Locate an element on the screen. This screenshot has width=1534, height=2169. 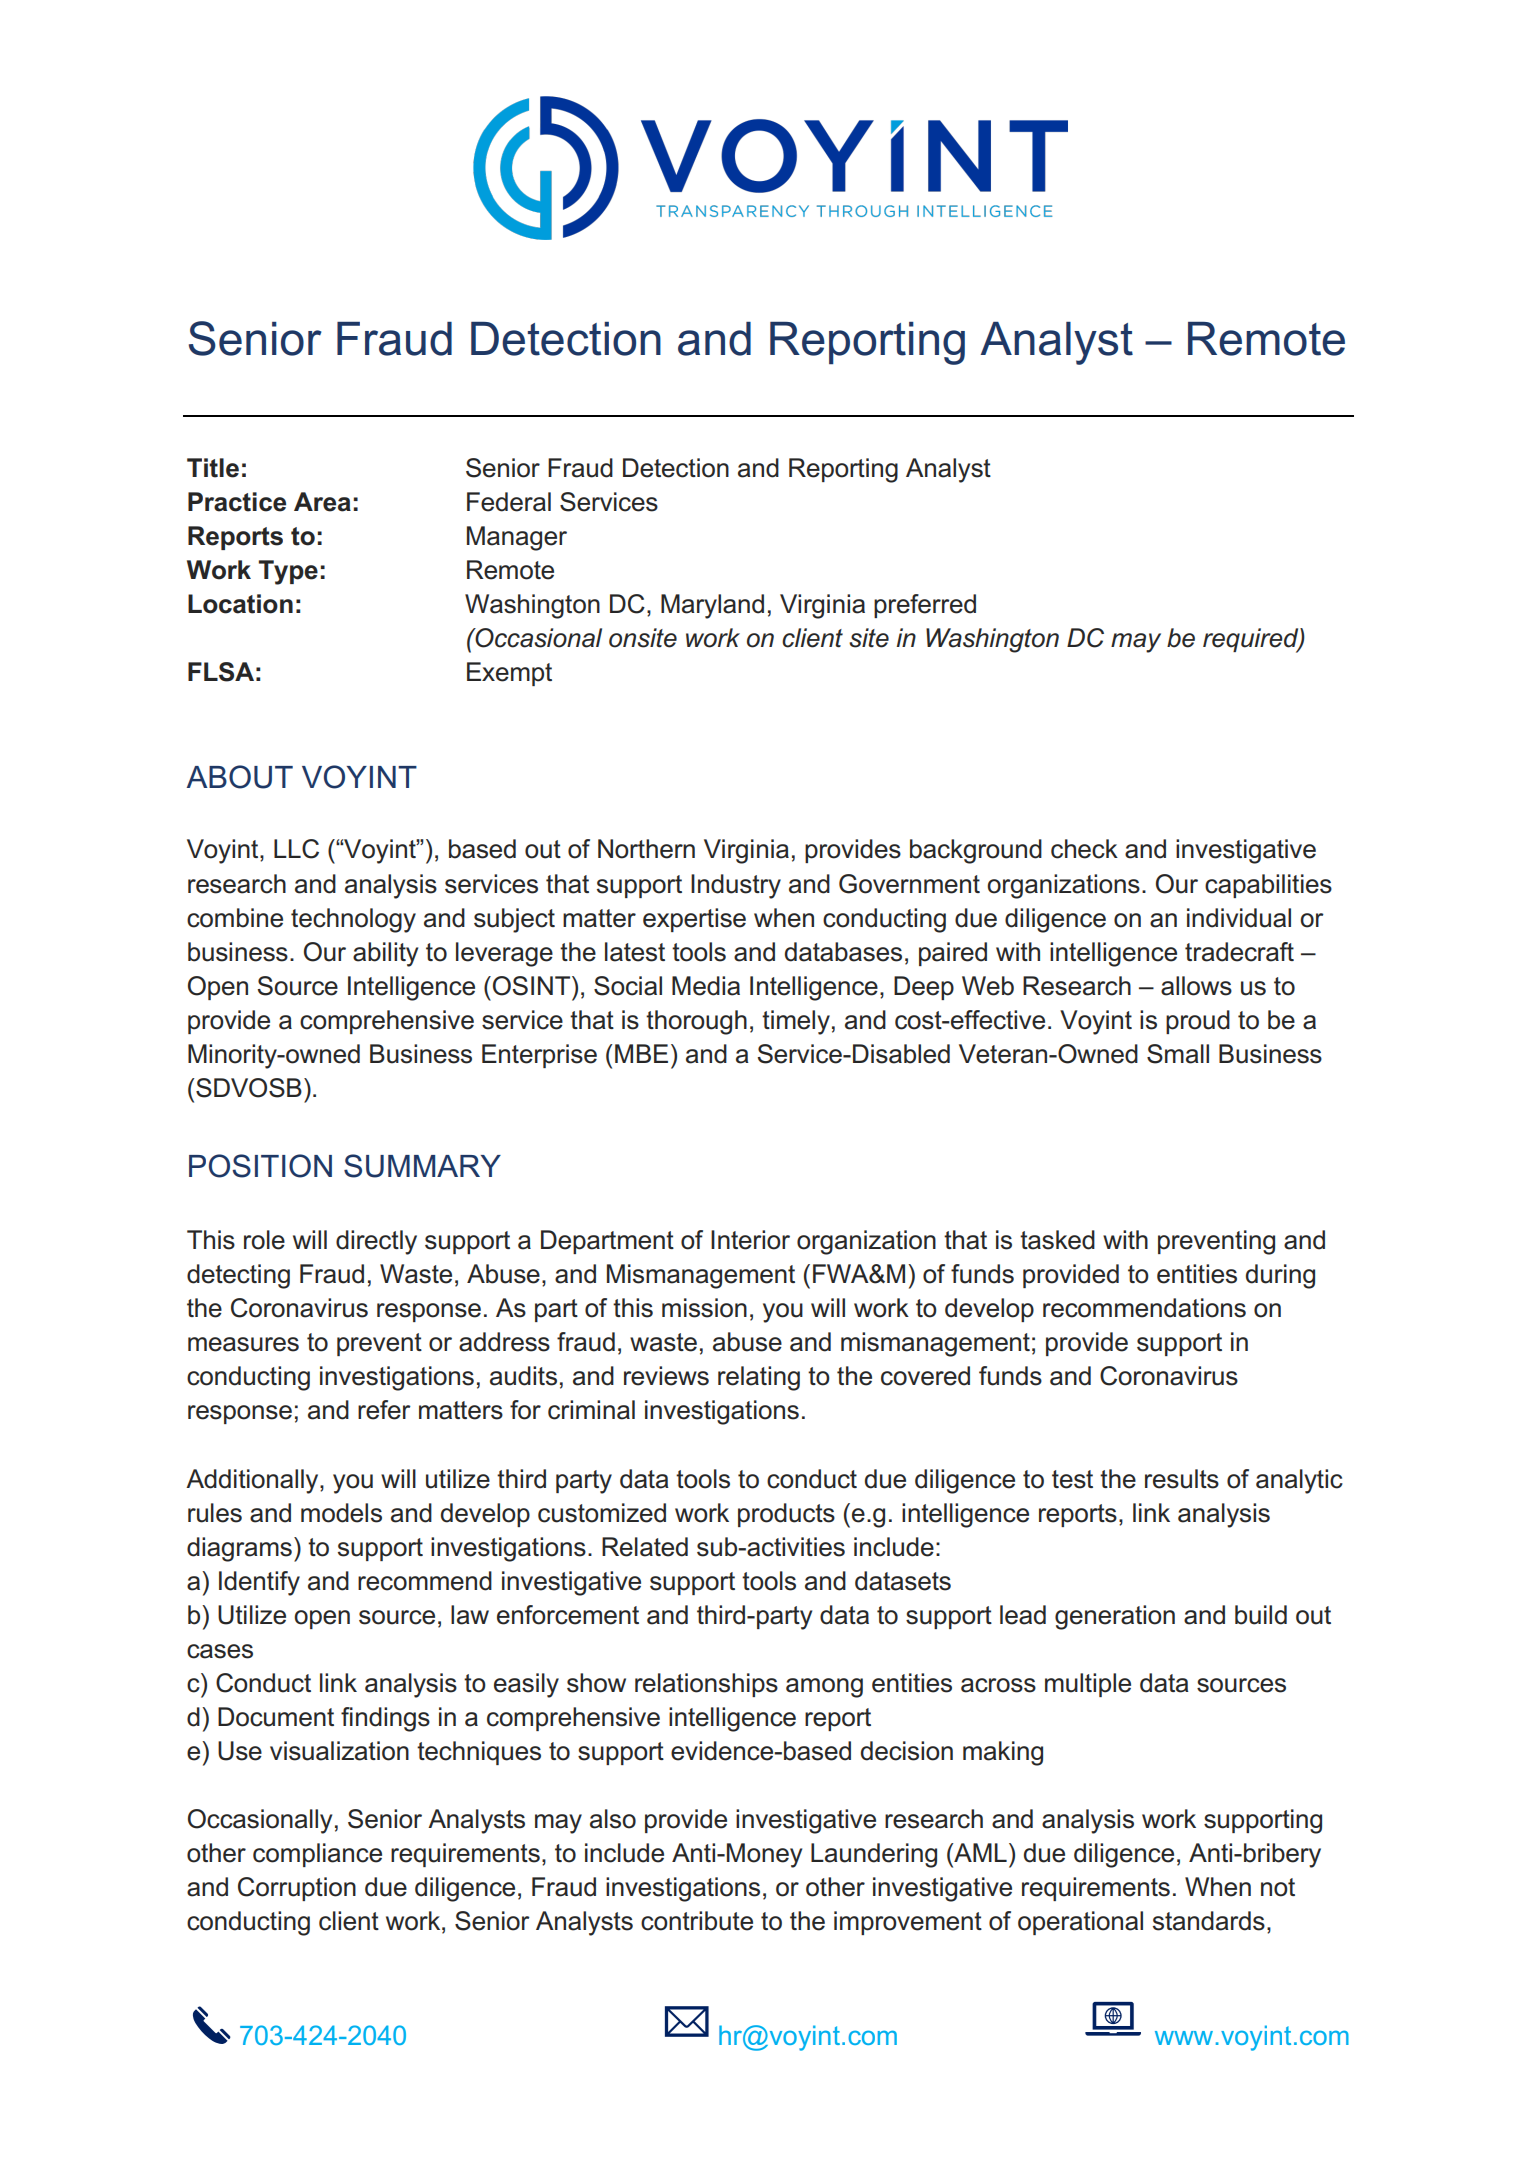
Maryland is located at coordinates (712, 606).
